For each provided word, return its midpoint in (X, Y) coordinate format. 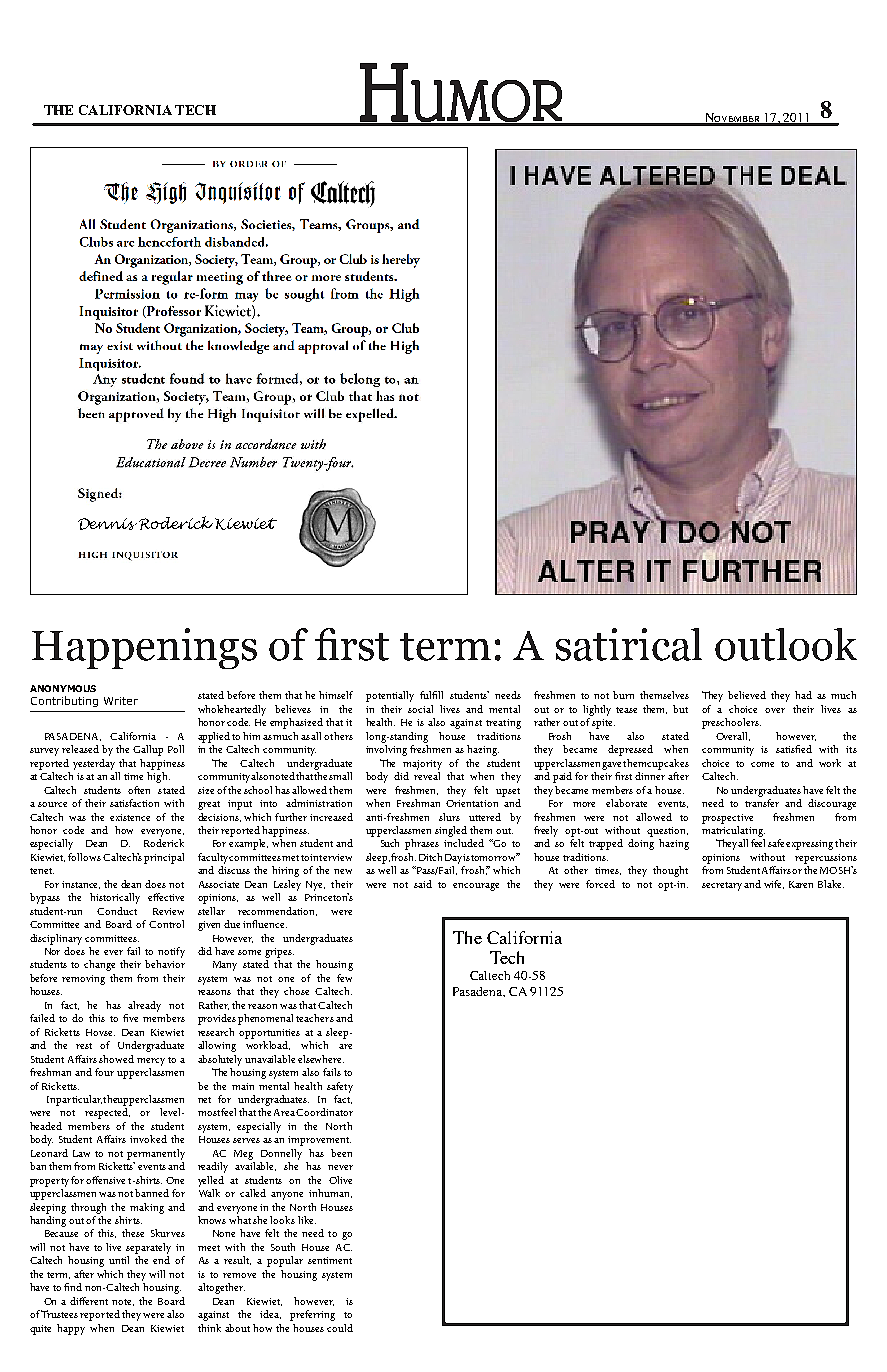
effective (166, 897)
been (341, 1153)
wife (774, 884)
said (423, 884)
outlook (786, 644)
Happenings (144, 648)
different (89, 1301)
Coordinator (324, 1112)
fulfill (431, 695)
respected (107, 1113)
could (340, 1328)
